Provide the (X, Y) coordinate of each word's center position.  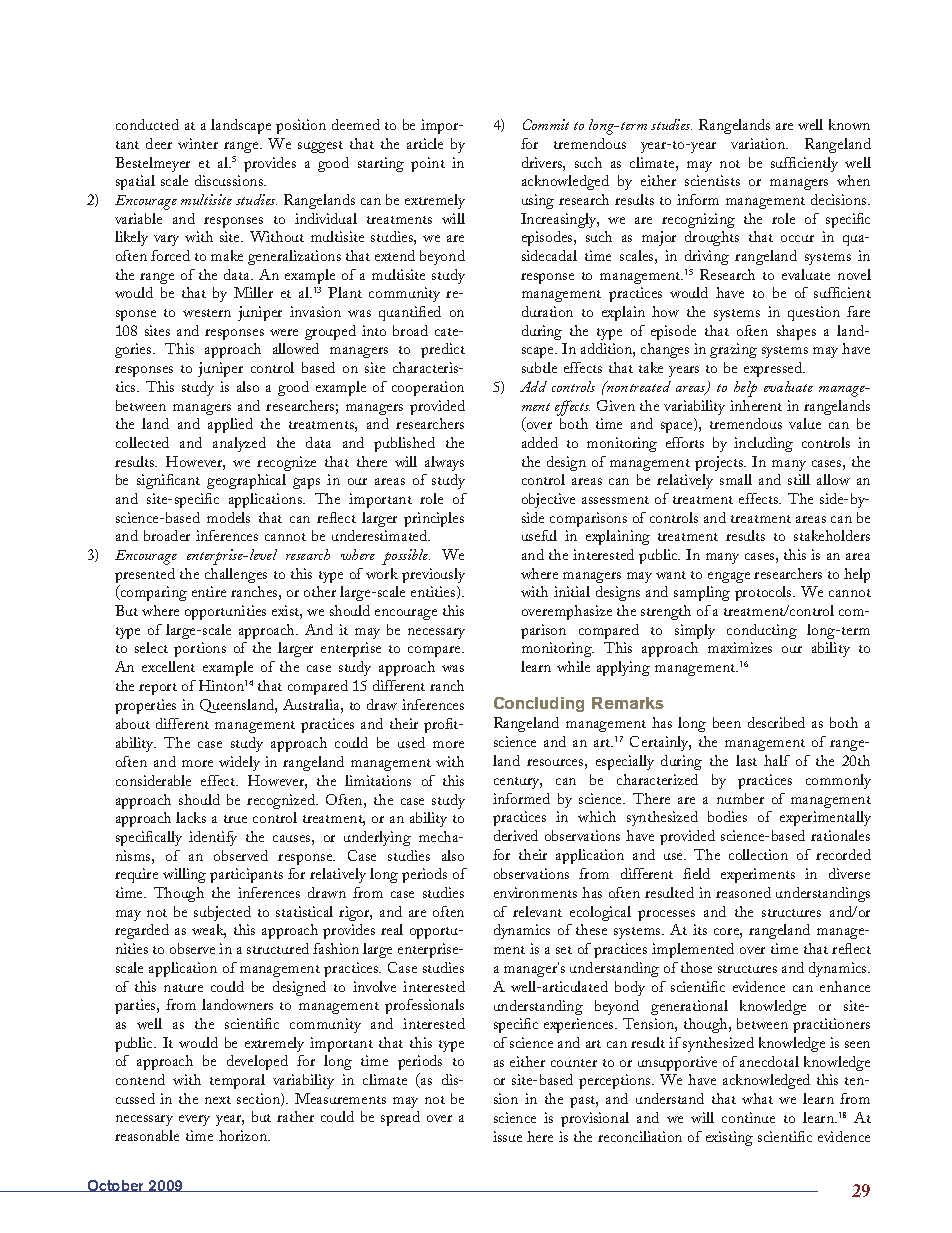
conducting (762, 631)
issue (507, 1136)
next (218, 1100)
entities (434, 592)
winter (198, 143)
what (757, 1098)
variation (759, 143)
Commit (546, 124)
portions (200, 649)
